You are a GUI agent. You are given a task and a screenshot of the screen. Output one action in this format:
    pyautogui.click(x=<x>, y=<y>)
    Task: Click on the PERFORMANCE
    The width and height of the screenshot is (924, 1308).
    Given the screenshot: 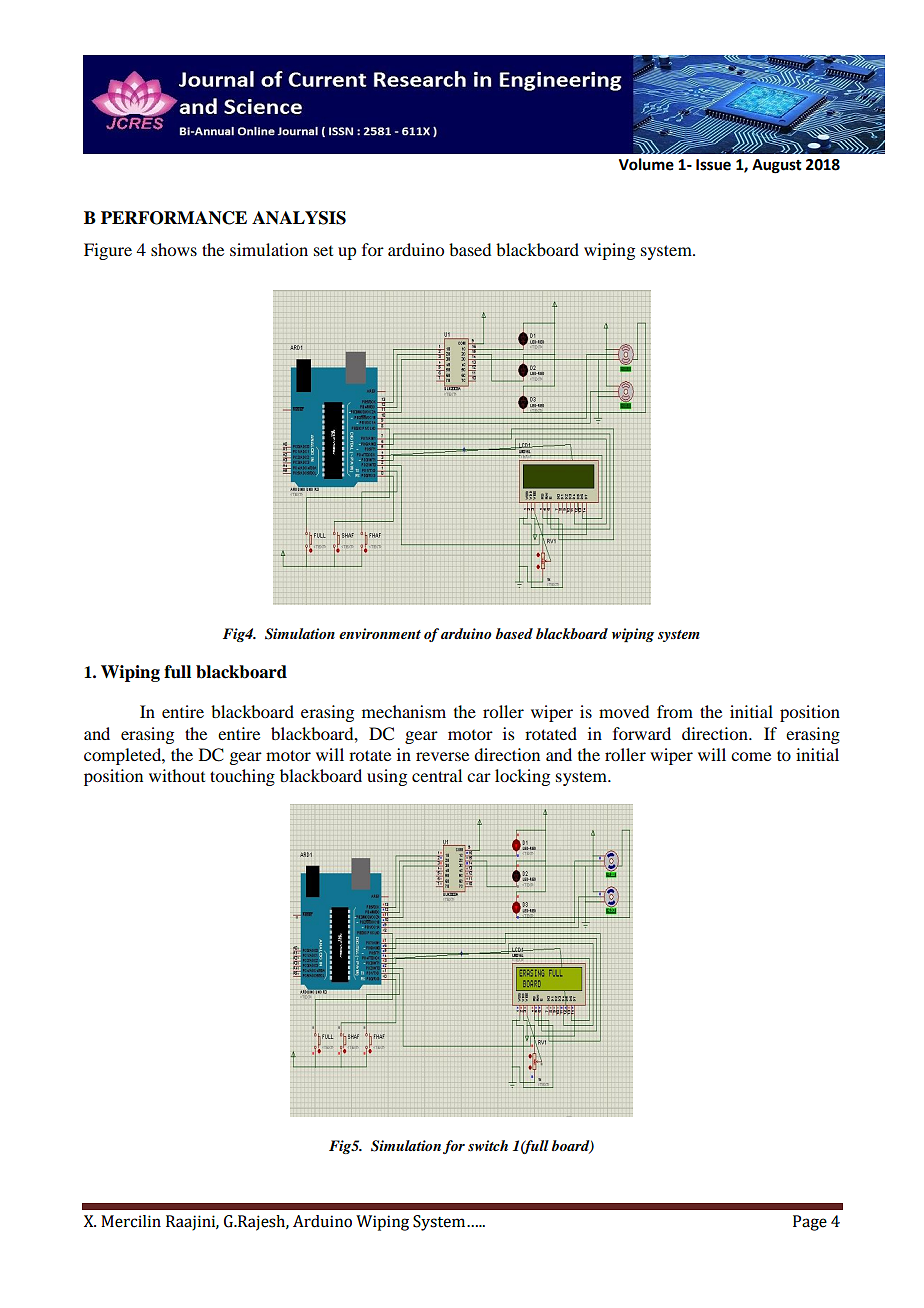 What is the action you would take?
    pyautogui.click(x=174, y=218)
